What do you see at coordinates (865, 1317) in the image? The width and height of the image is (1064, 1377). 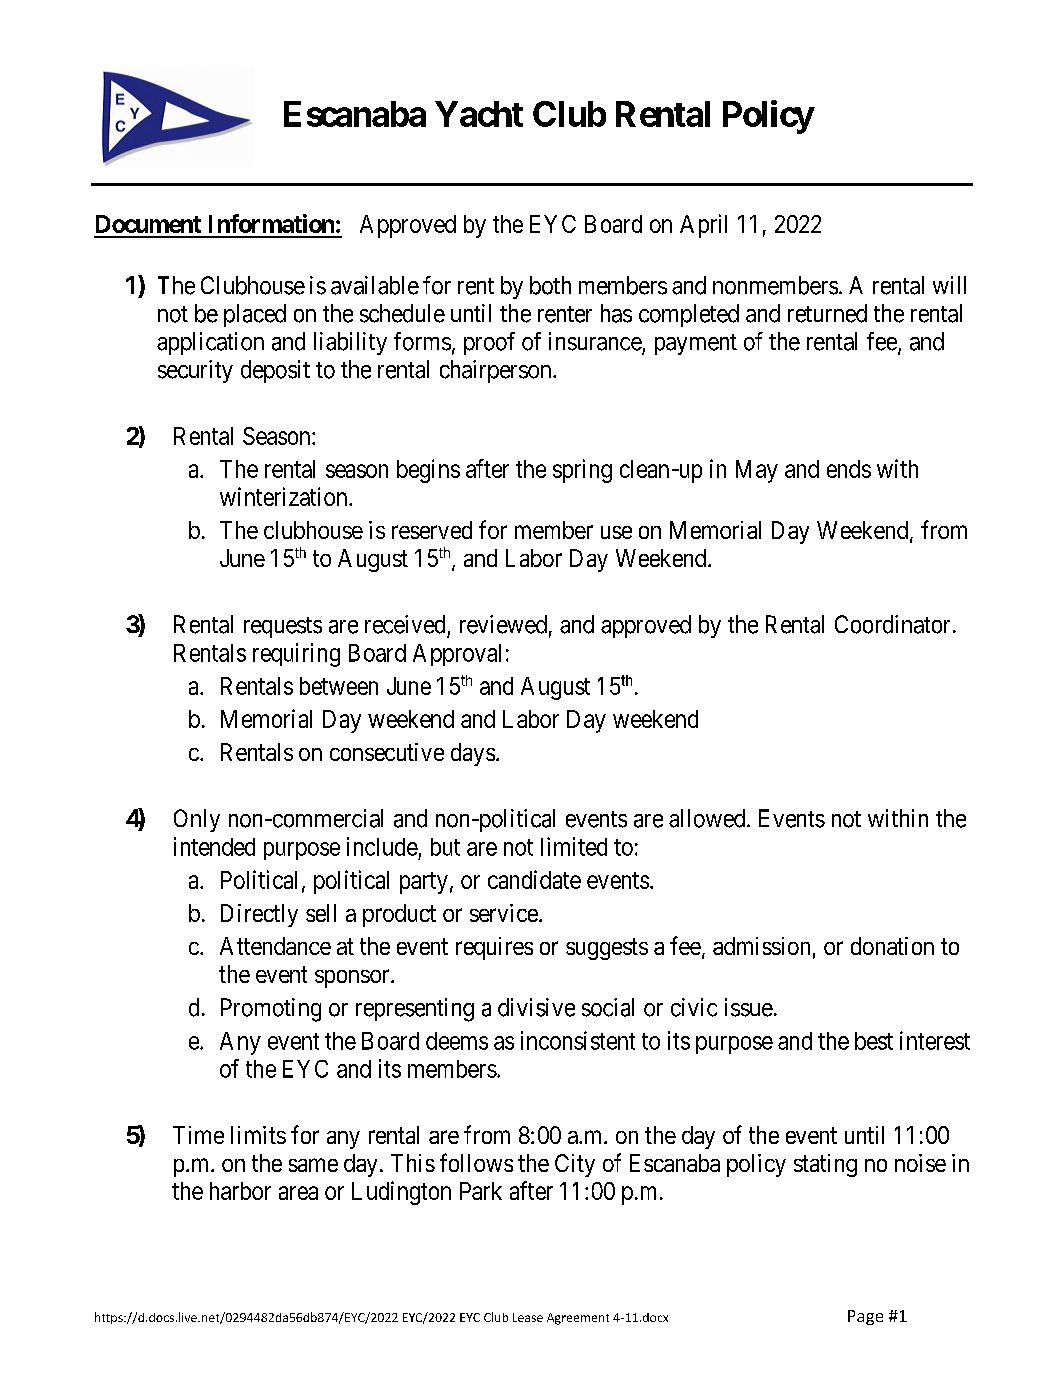 I see `Page` at bounding box center [865, 1317].
